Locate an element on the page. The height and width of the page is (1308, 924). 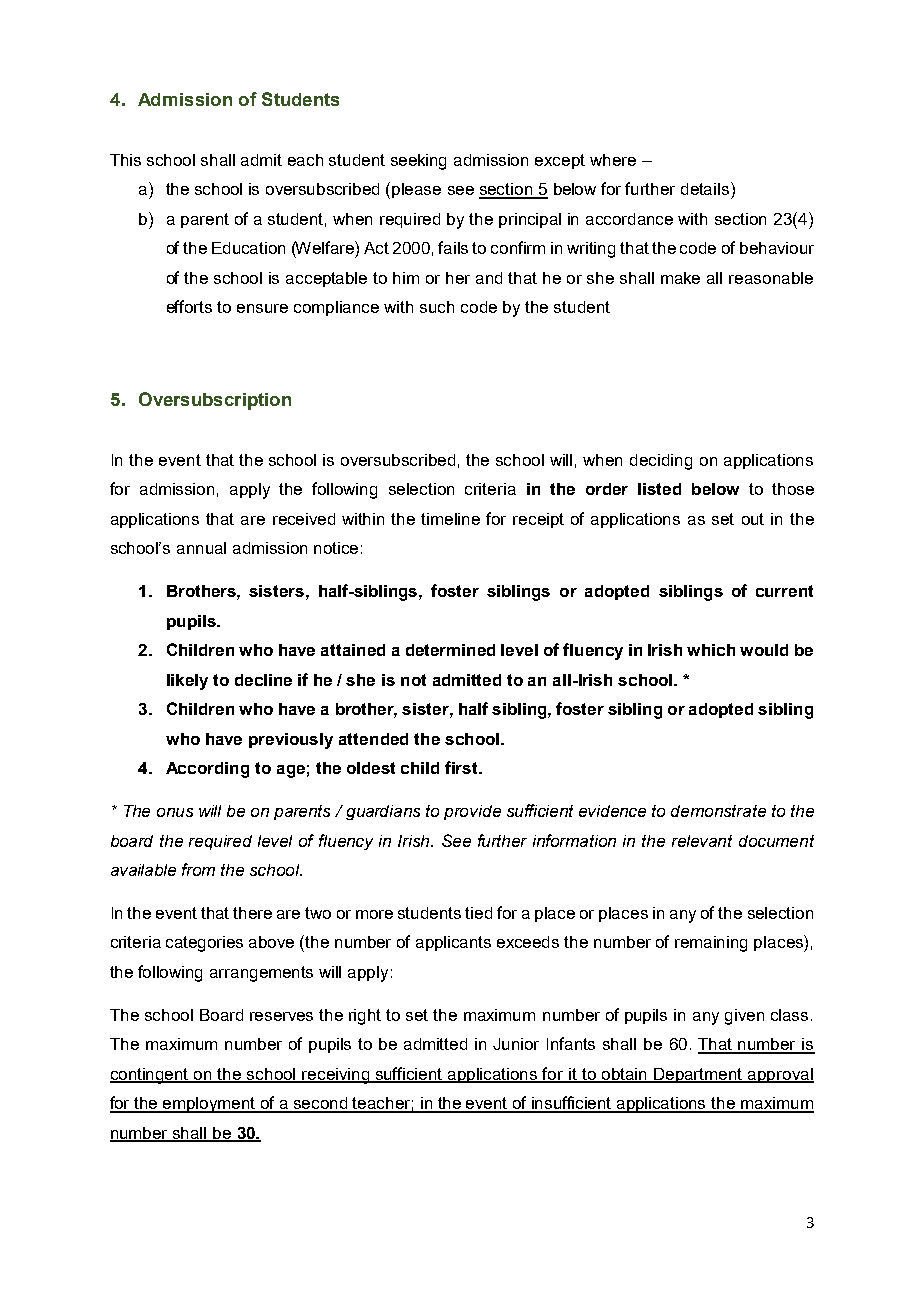
Junior is located at coordinates (516, 1044).
